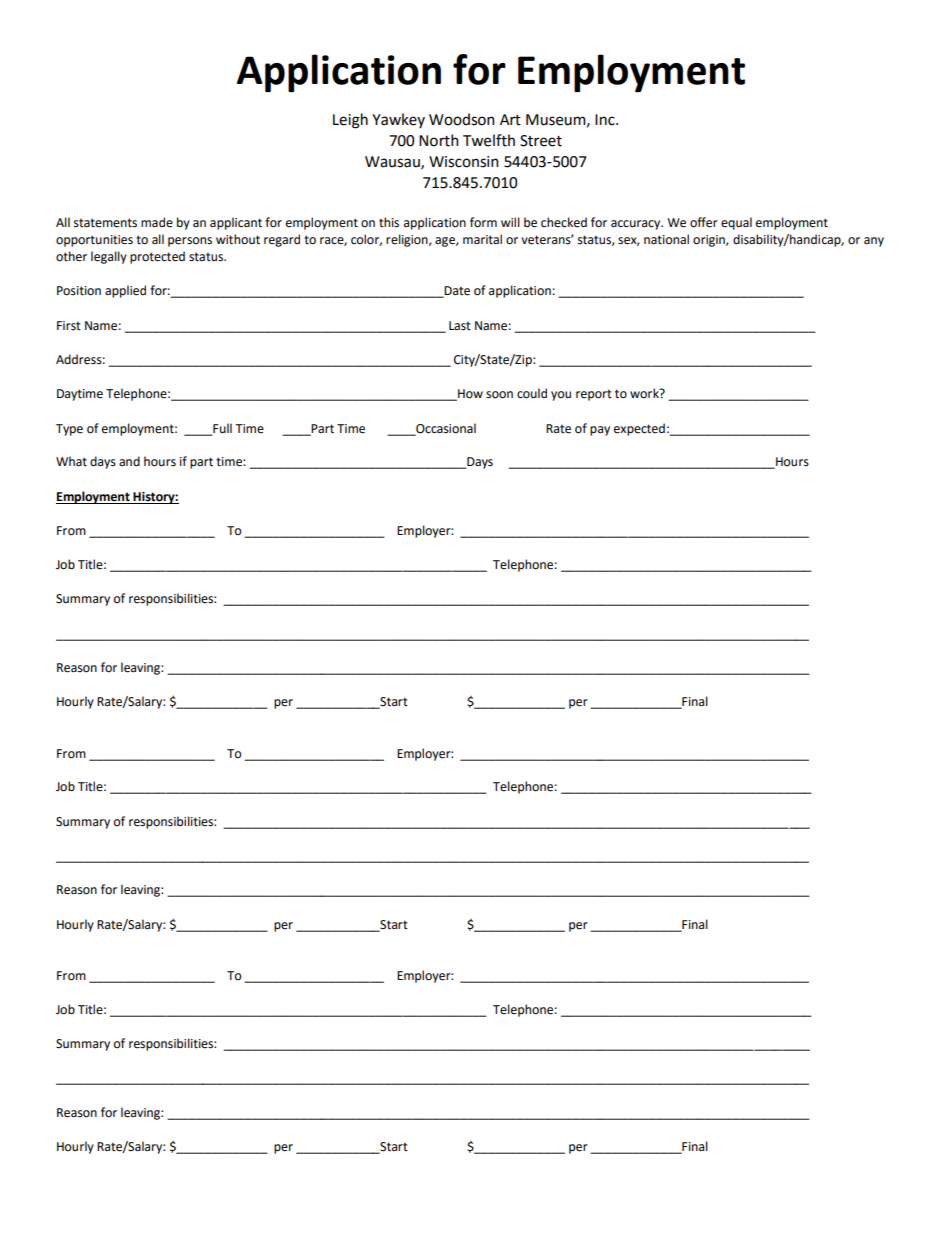 The image size is (952, 1233). Describe the element at coordinates (594, 395) in the image. I see `report` at that location.
